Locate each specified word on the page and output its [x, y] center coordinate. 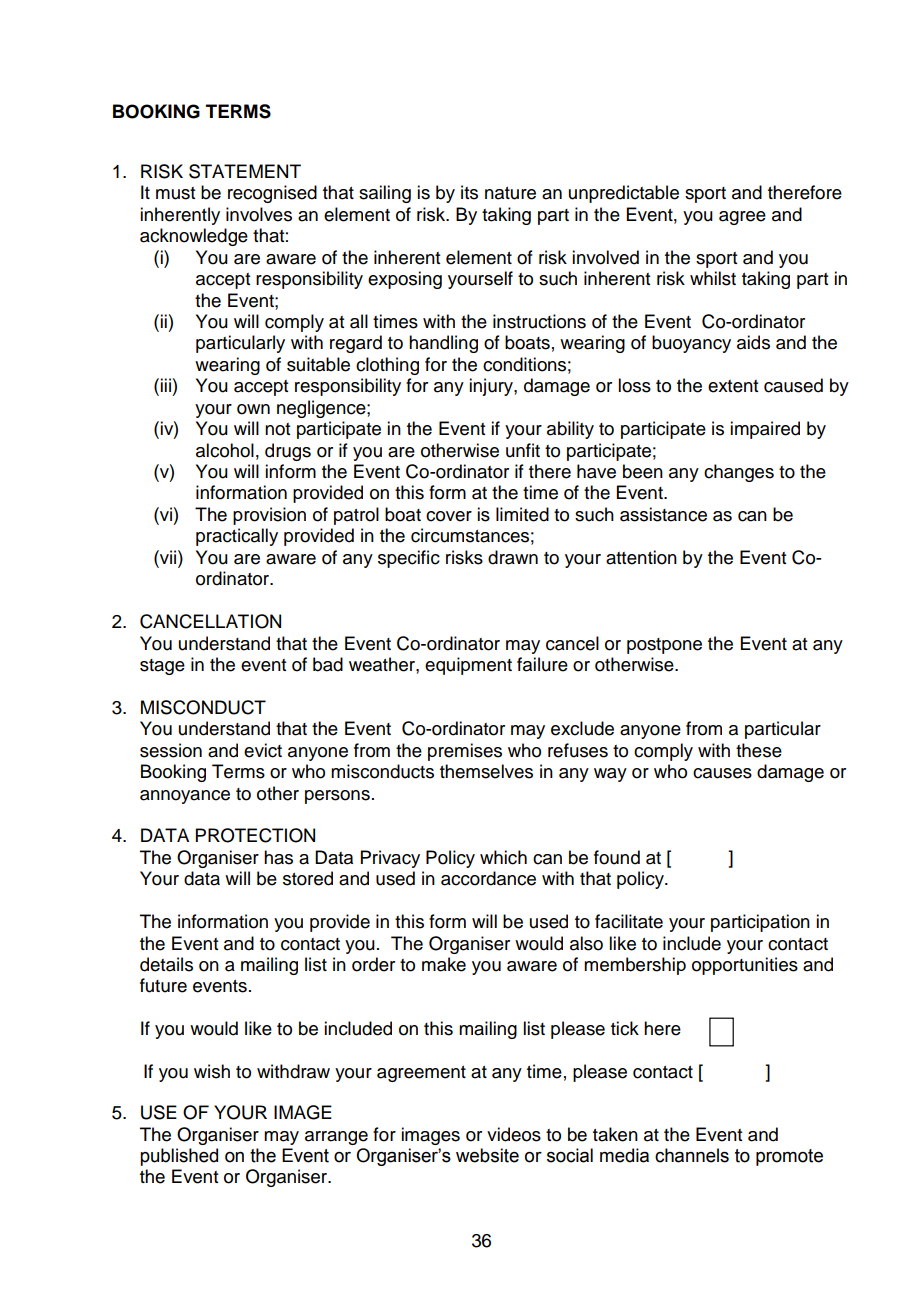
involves [259, 214]
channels [692, 1155]
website [487, 1155]
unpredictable [624, 194]
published [179, 1157]
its [469, 192]
